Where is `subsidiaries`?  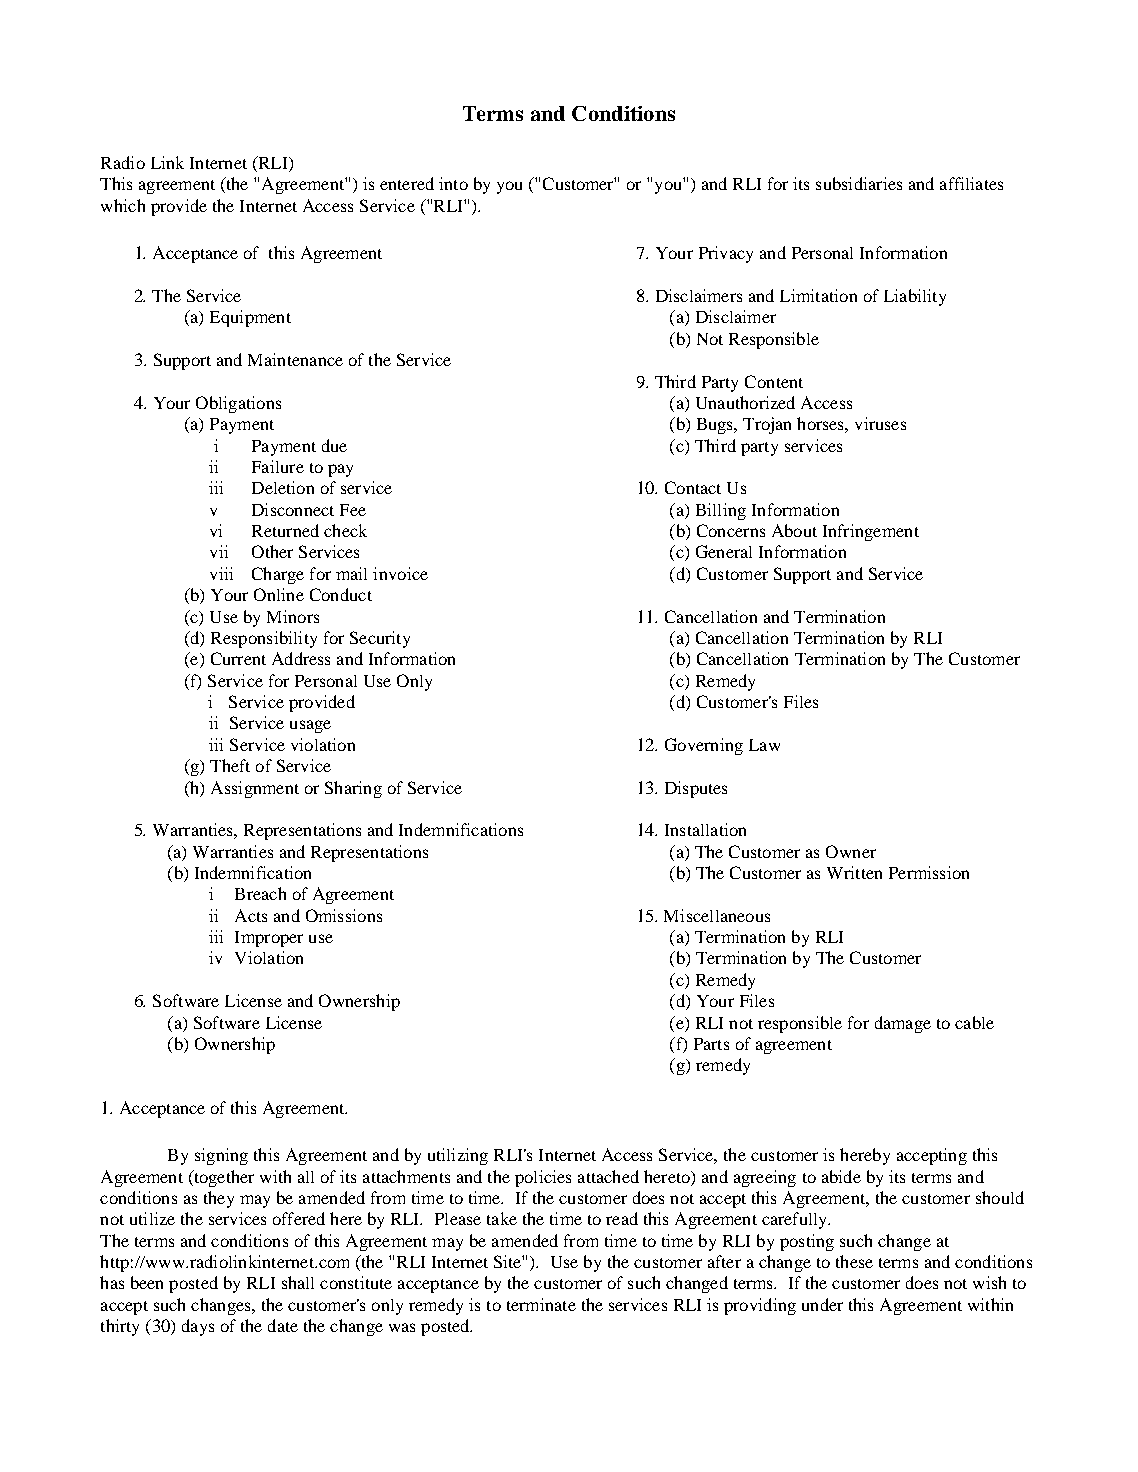 subsidiaries is located at coordinates (859, 183).
